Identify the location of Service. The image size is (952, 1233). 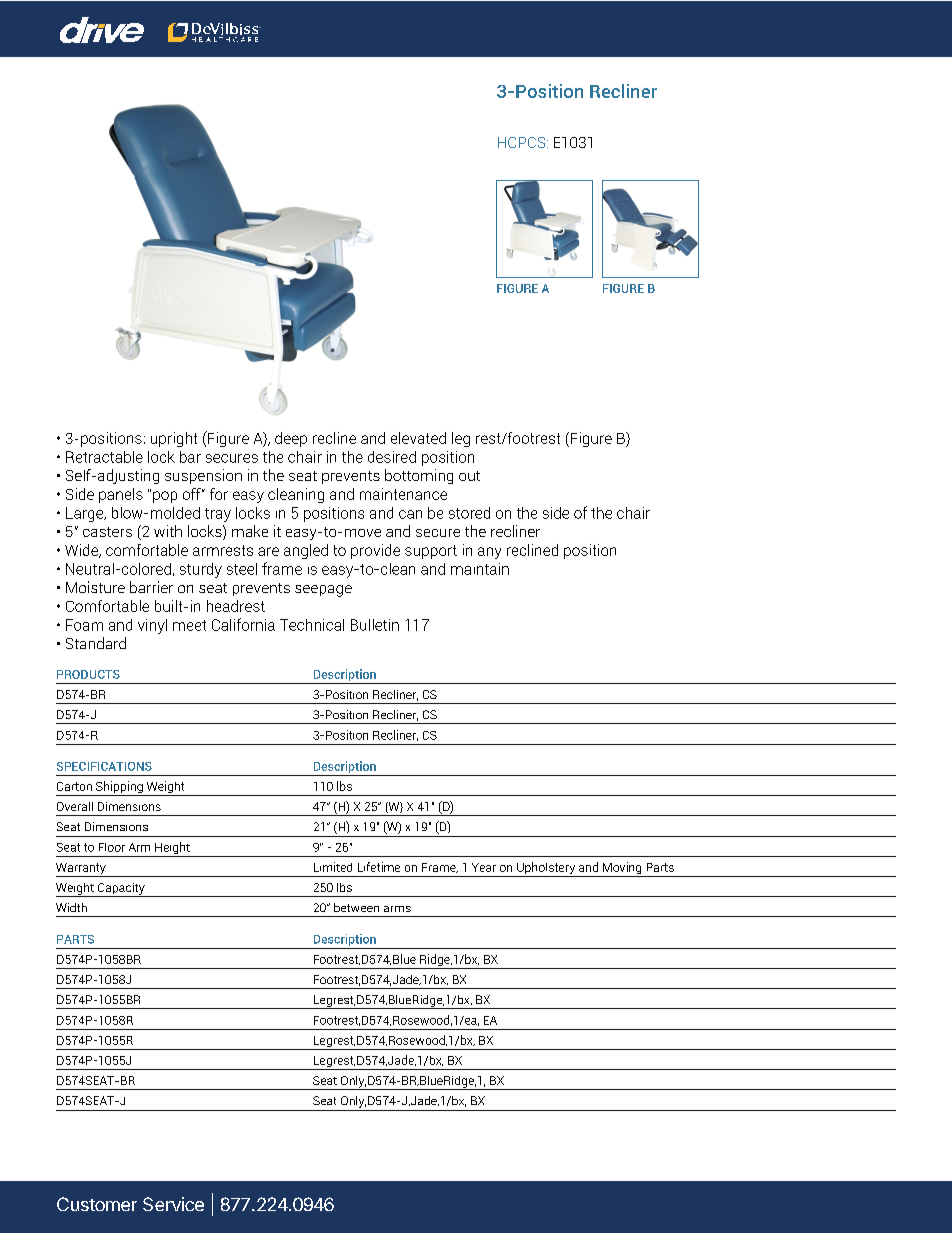
(173, 1204).
